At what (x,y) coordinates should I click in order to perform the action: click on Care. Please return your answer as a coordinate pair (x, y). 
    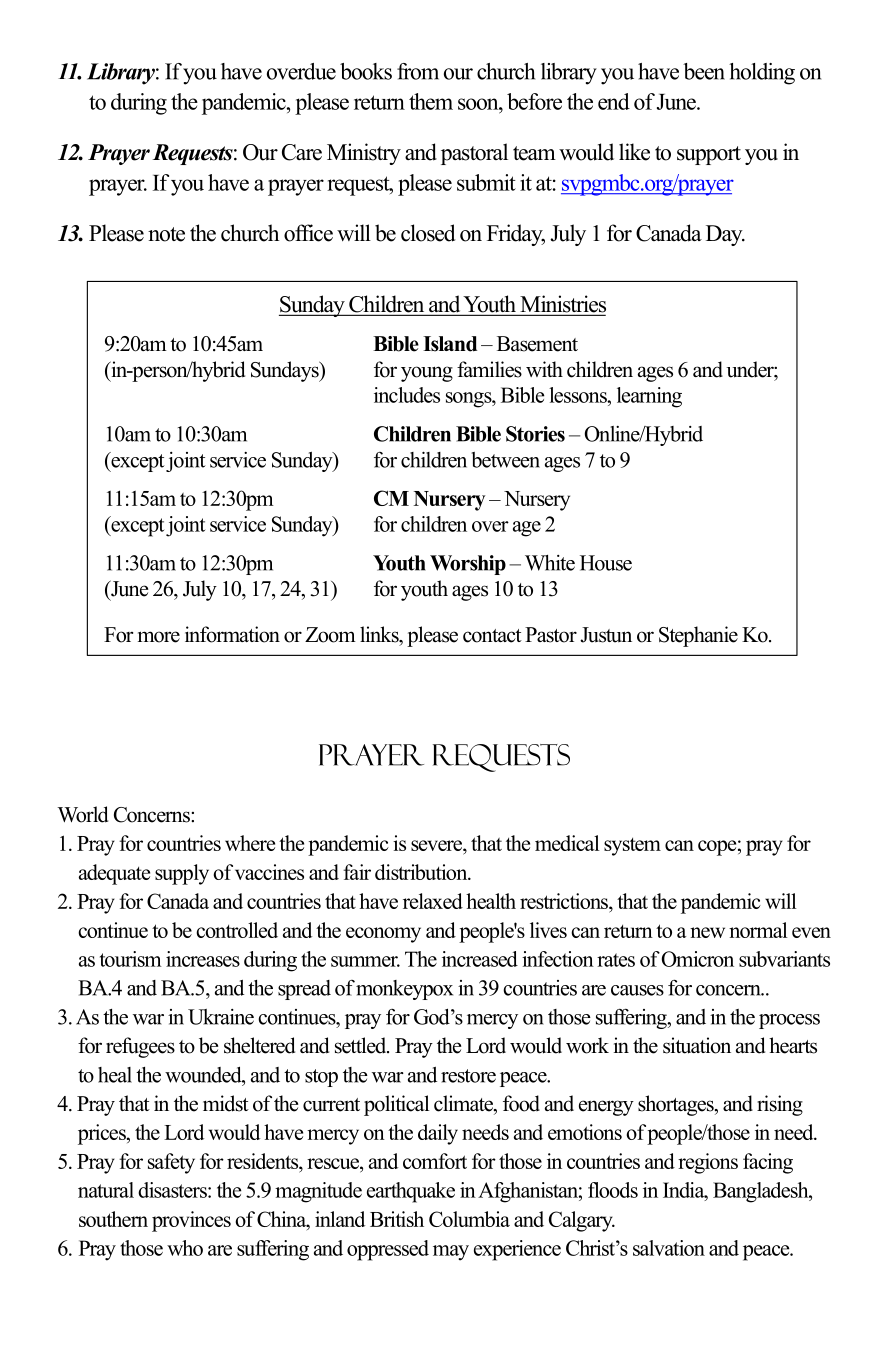
    Looking at the image, I should click on (302, 152).
